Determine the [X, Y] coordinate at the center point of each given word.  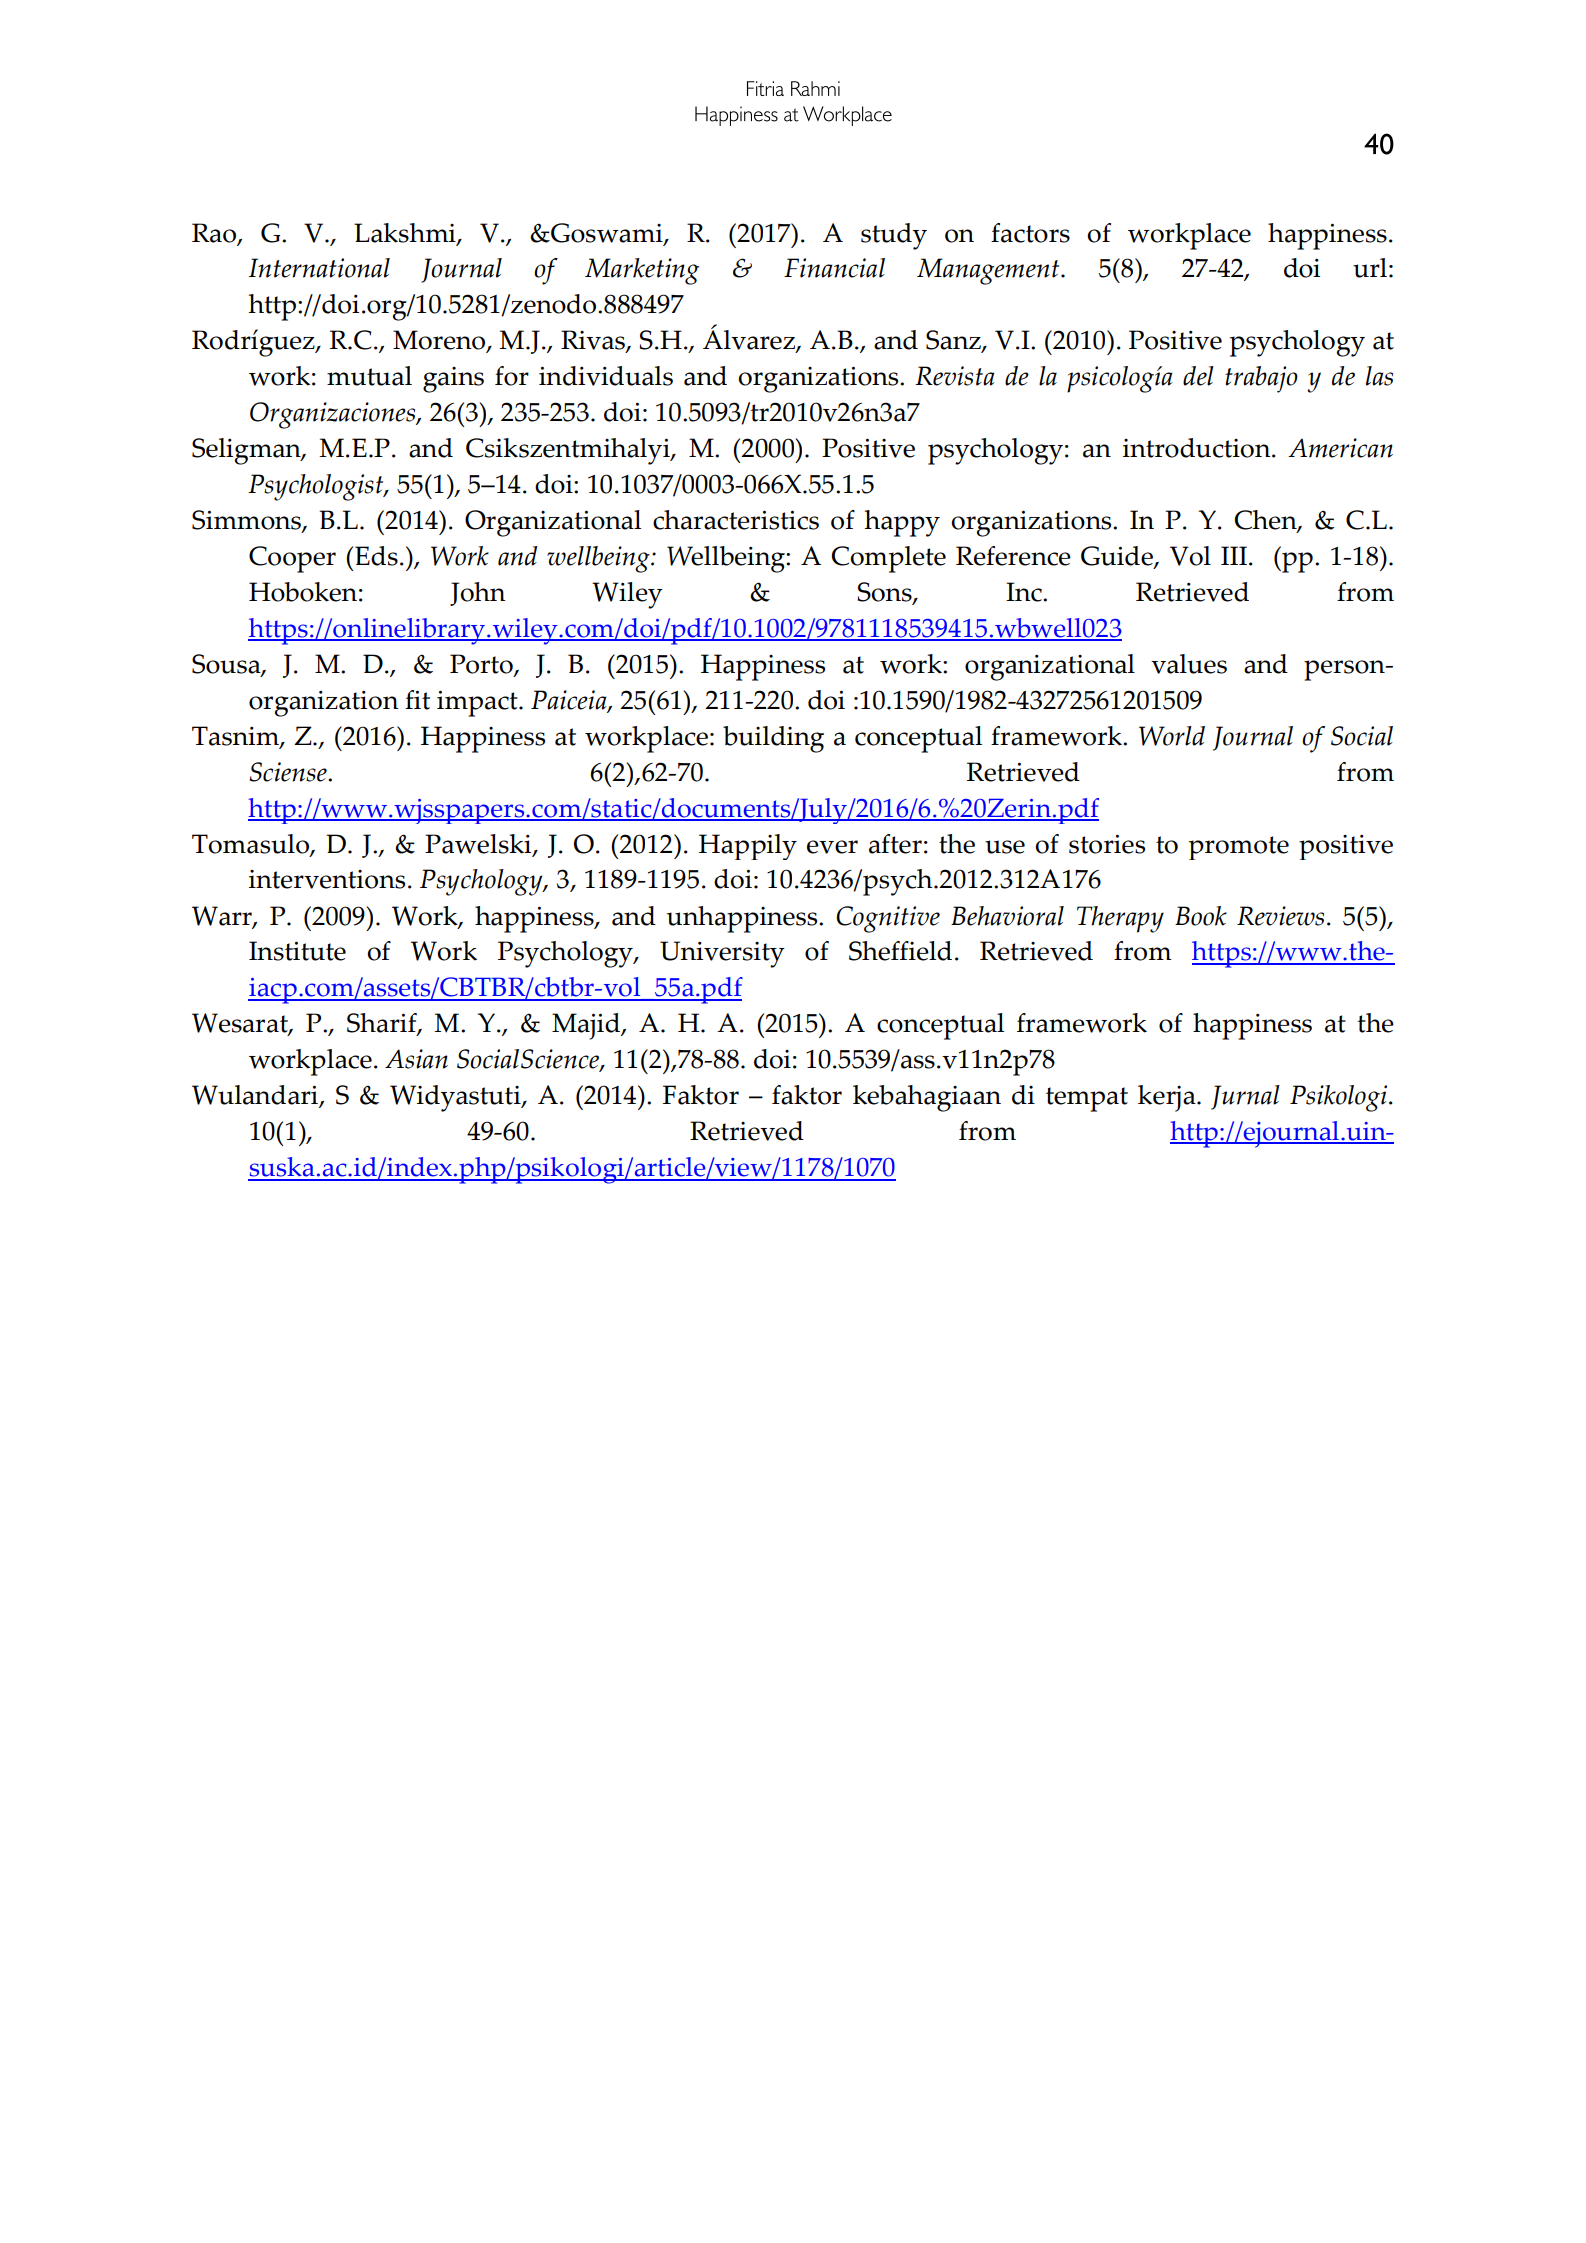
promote [1239, 848]
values [1189, 664]
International [319, 268]
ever [832, 847]
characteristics [736, 520]
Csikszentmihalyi [569, 451]
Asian [416, 1059]
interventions [327, 879]
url [1370, 268]
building [773, 739]
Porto [482, 665]
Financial [834, 268]
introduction [1198, 448]
